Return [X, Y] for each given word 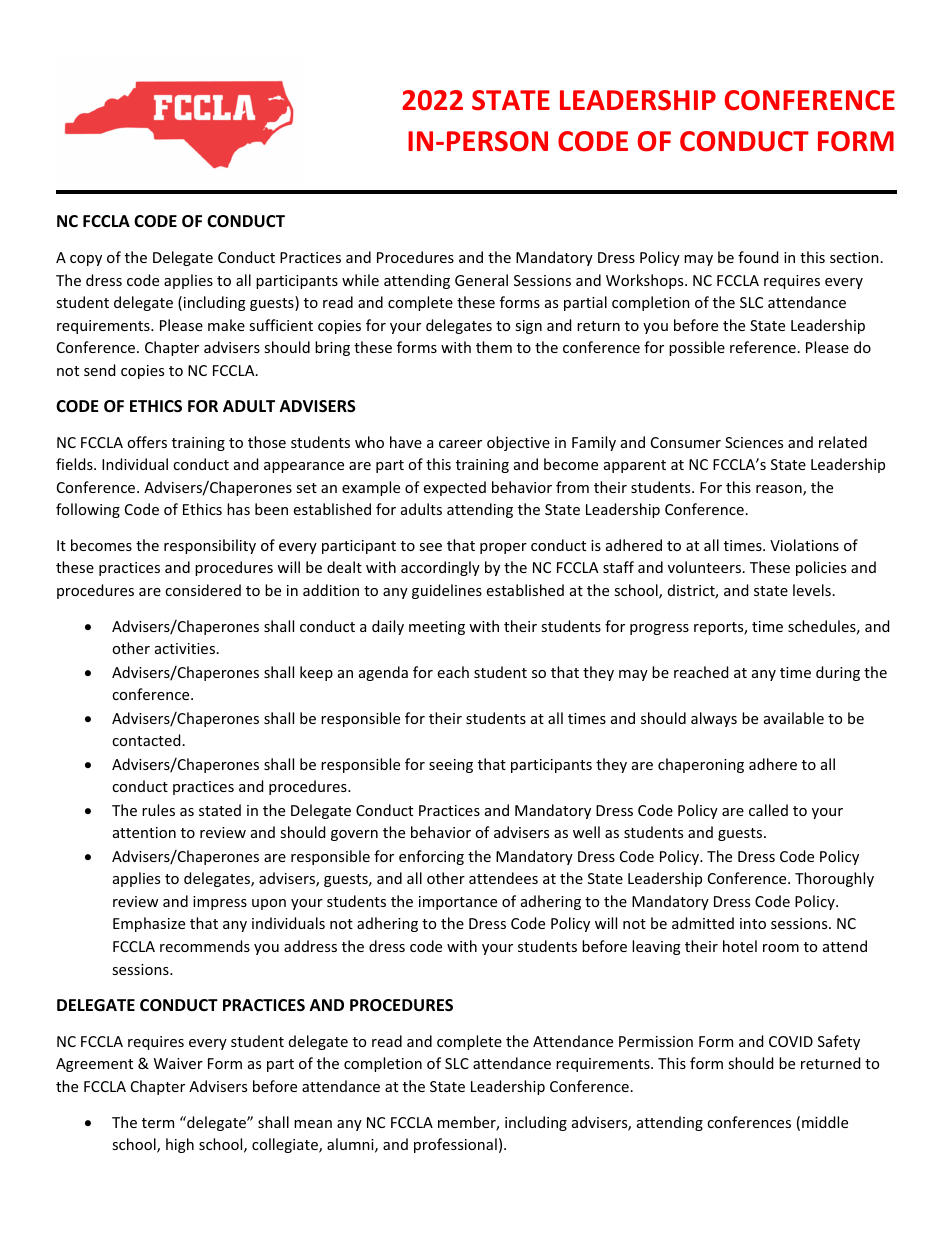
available [794, 718]
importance [458, 903]
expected [455, 488]
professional [455, 1145]
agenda [383, 673]
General [481, 280]
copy [86, 260]
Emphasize [149, 924]
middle [825, 1122]
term [158, 1123]
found [758, 257]
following [88, 510]
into [753, 923]
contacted [146, 740]
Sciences [754, 442]
